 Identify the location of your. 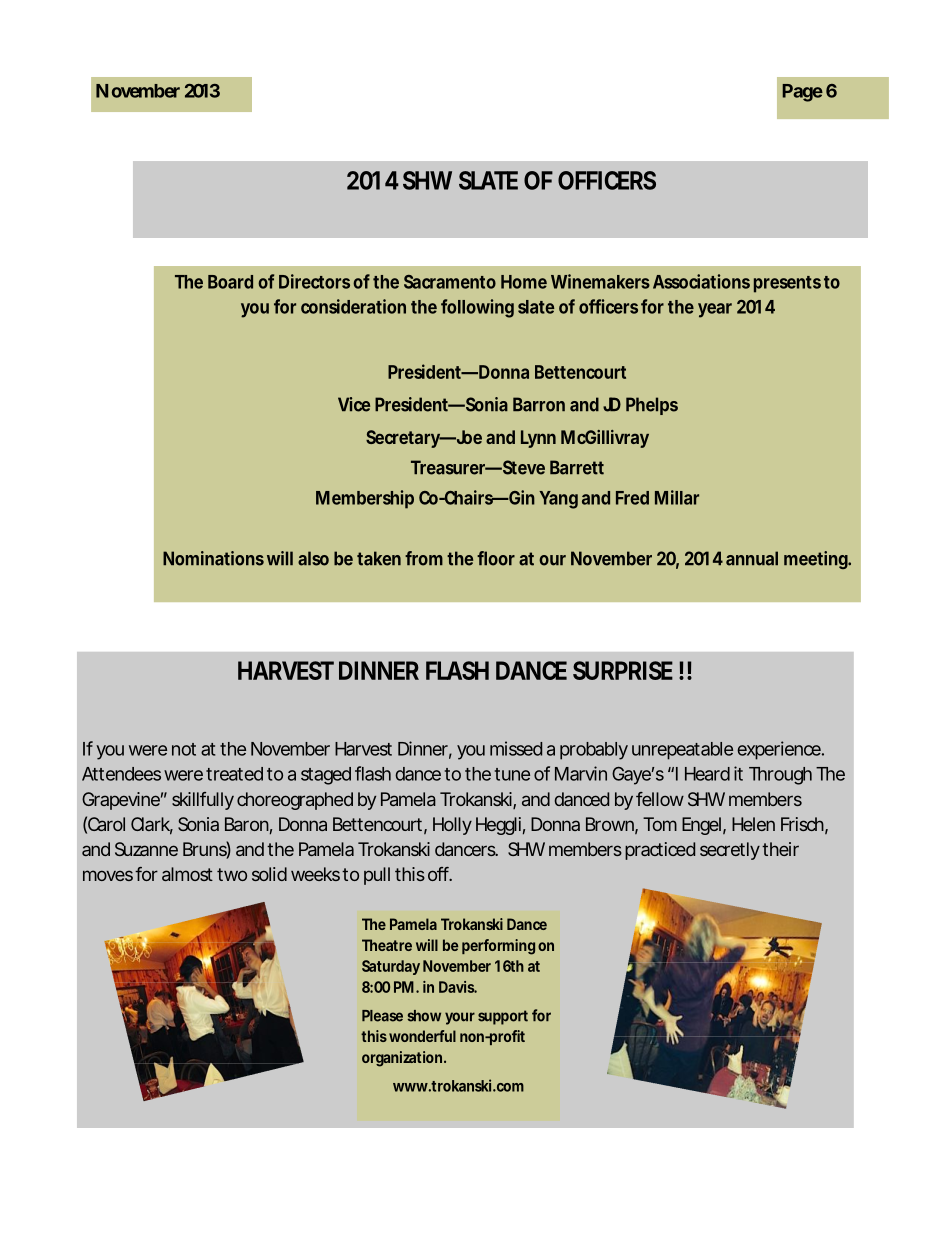
(460, 1018).
